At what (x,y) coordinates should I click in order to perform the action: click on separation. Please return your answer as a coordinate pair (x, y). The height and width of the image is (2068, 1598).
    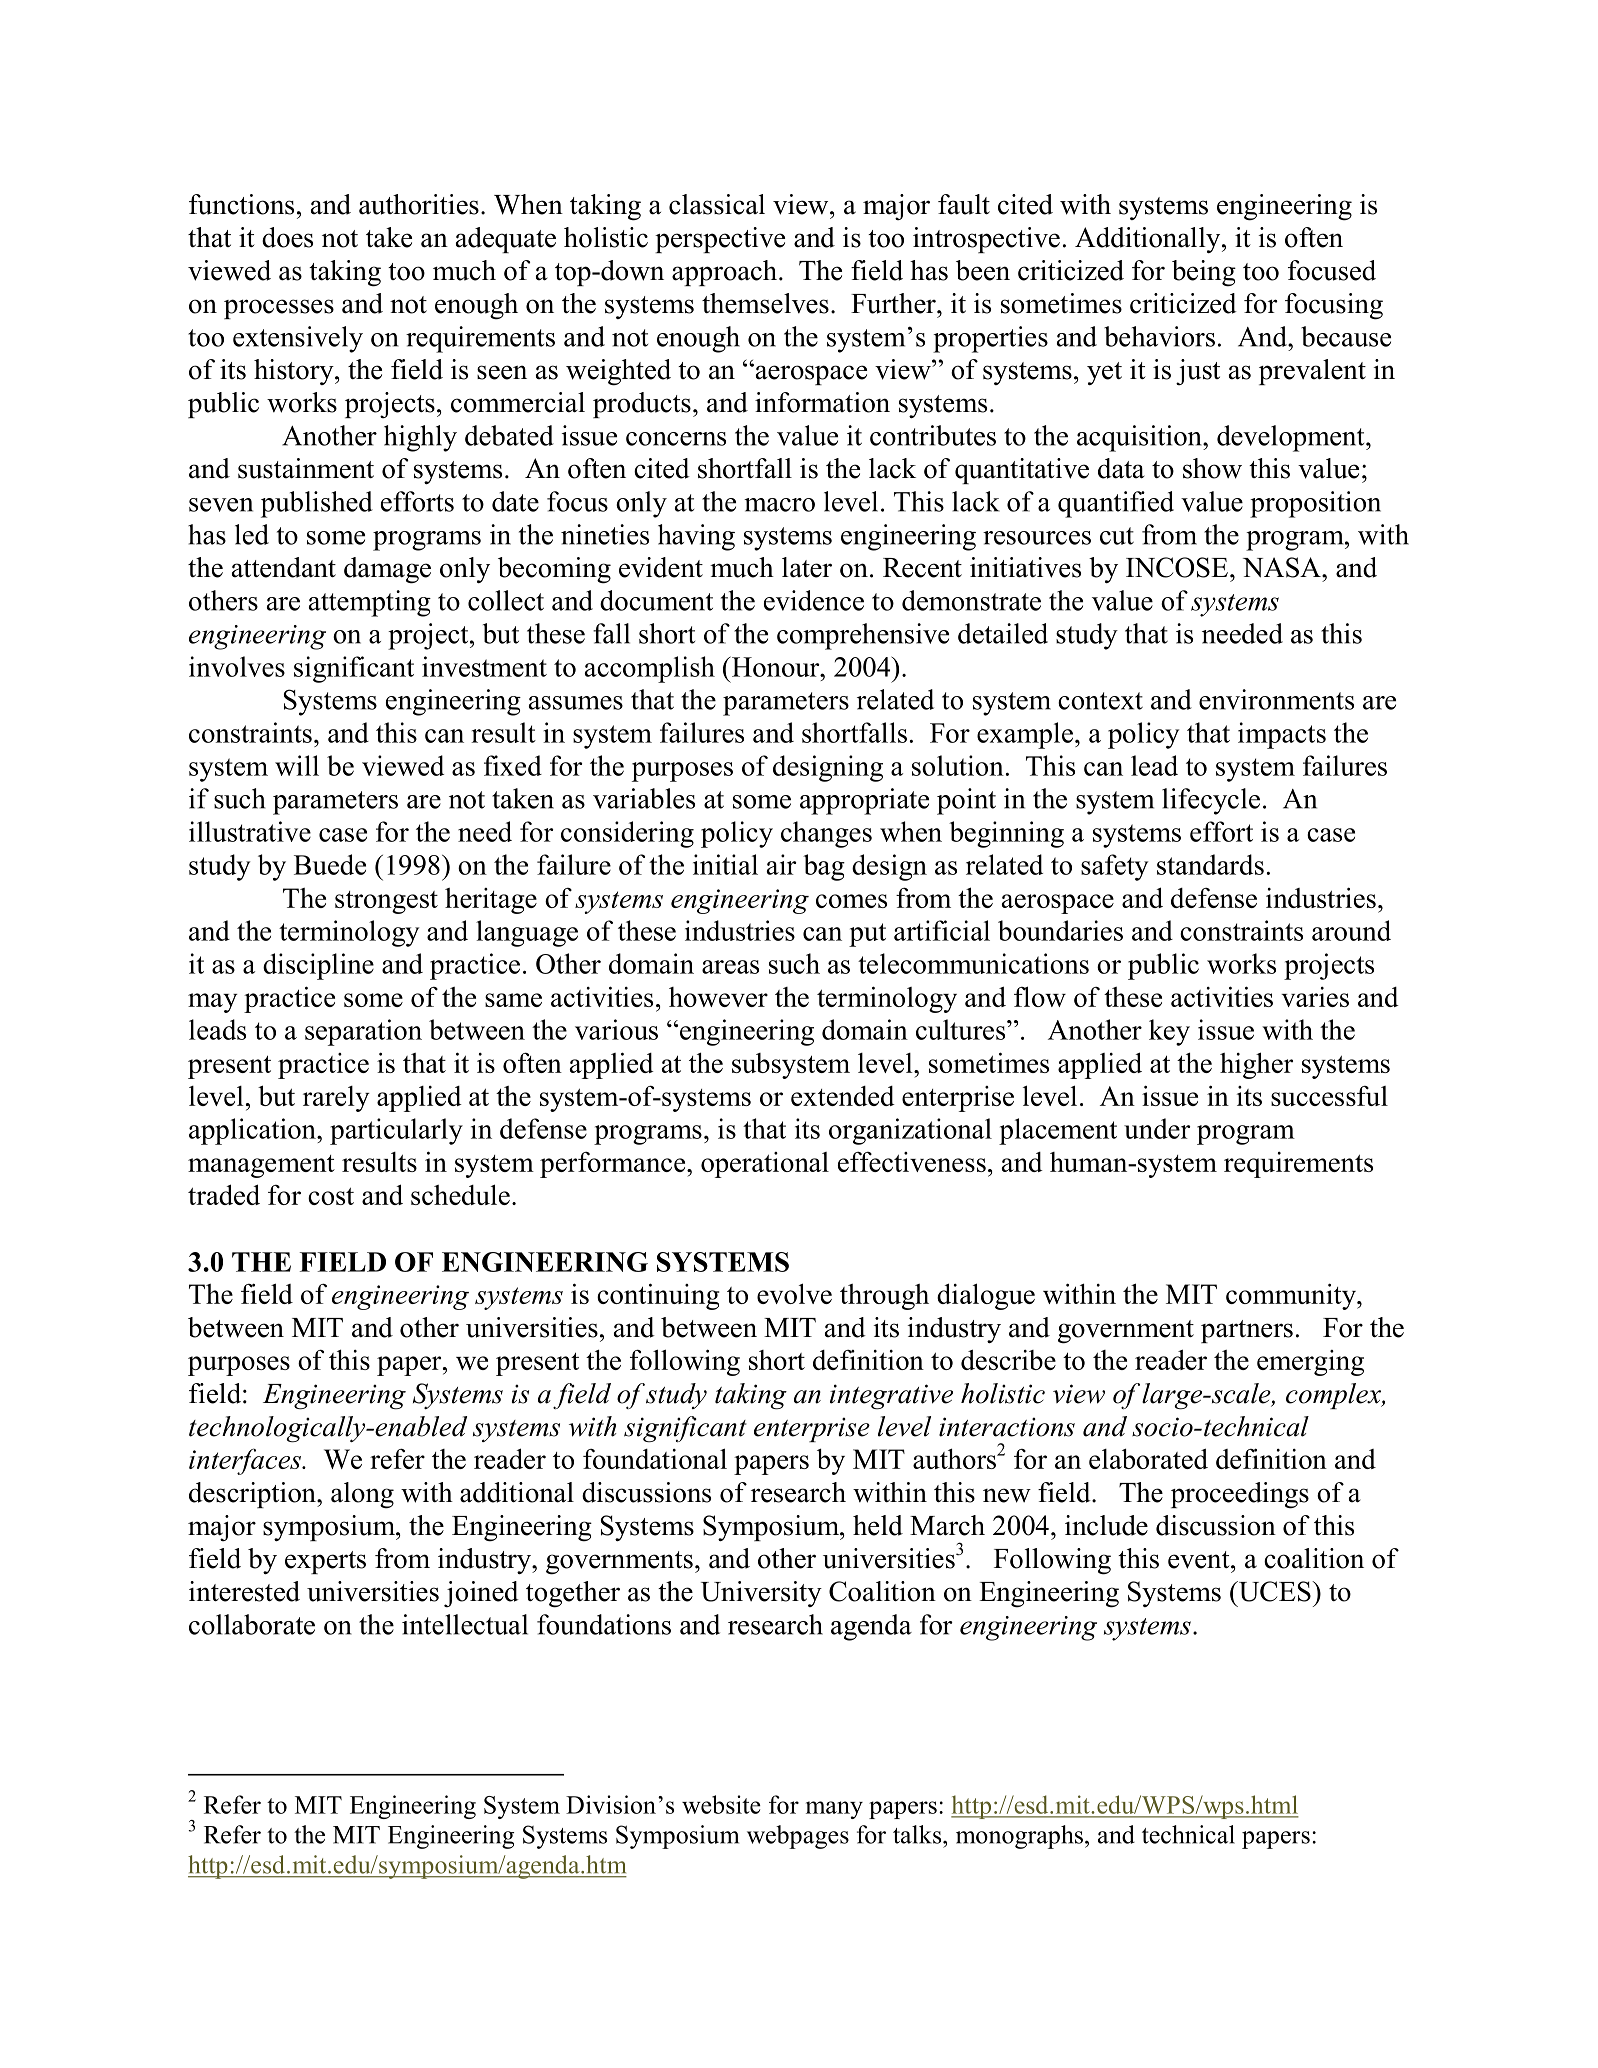
    Looking at the image, I should click on (363, 1032).
